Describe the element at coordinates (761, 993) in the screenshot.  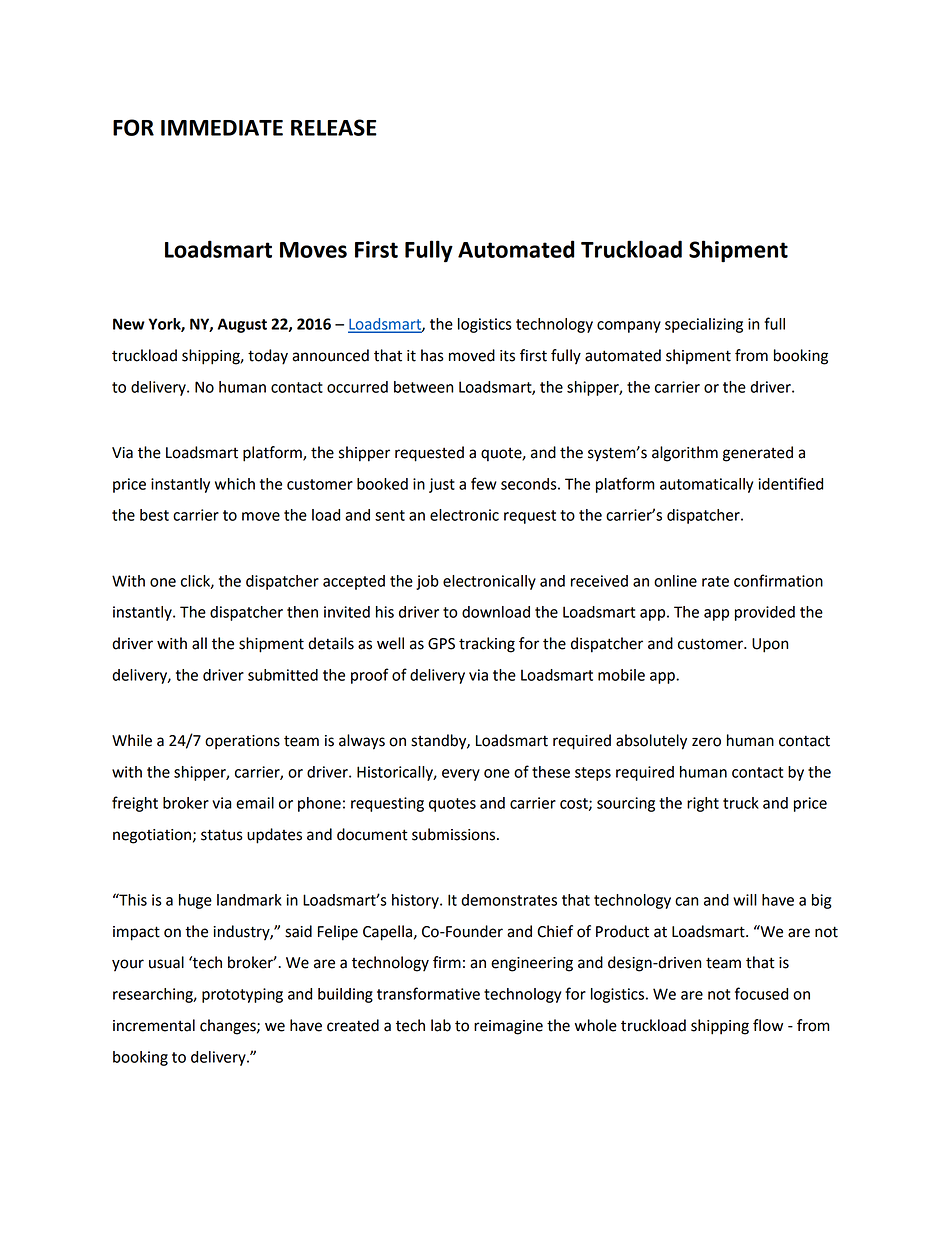
I see `focused` at that location.
